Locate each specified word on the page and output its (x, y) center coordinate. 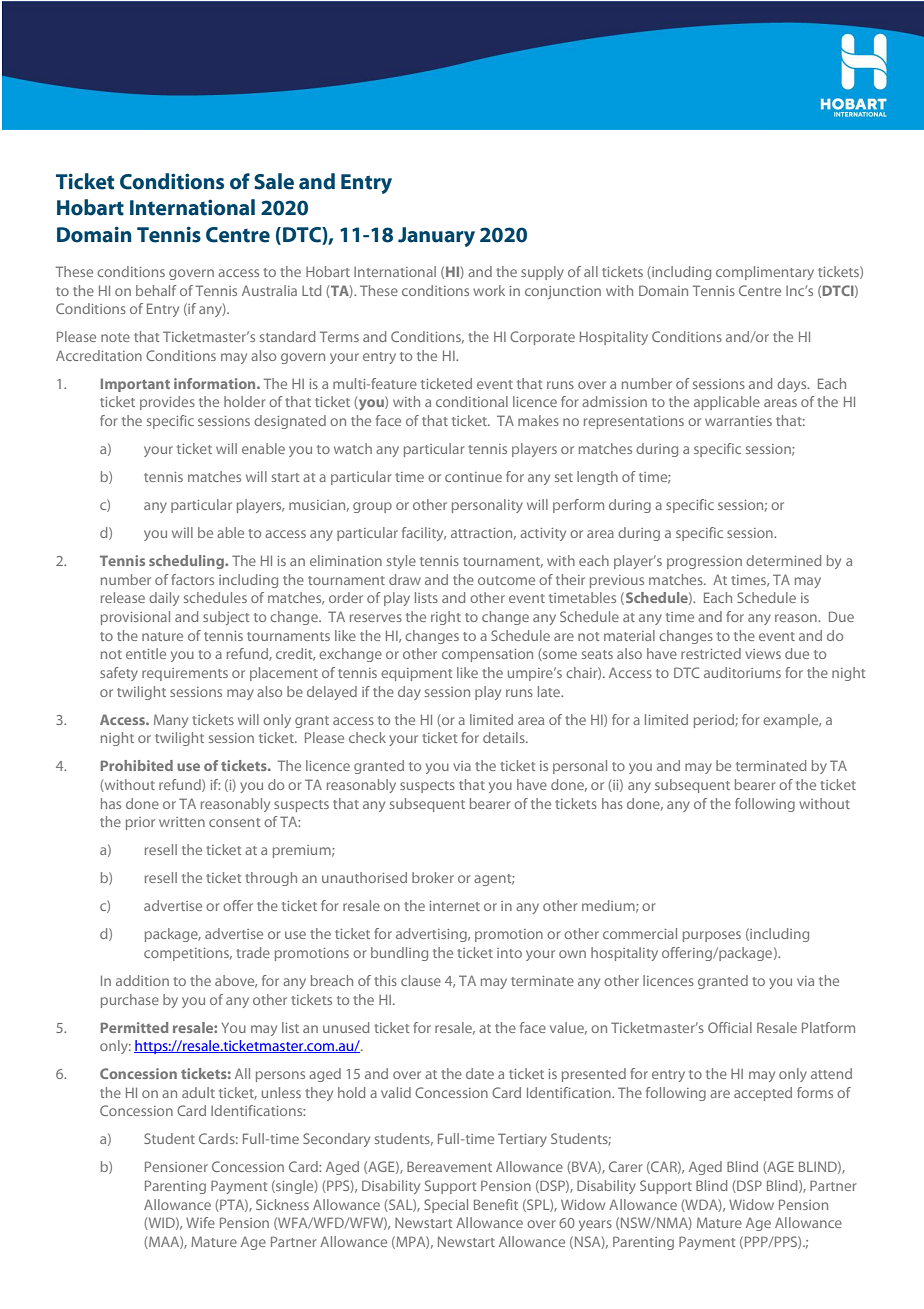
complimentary (765, 273)
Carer (626, 1166)
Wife (200, 1222)
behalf (156, 290)
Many (171, 721)
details (505, 737)
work (489, 290)
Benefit (496, 1204)
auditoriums (742, 672)
